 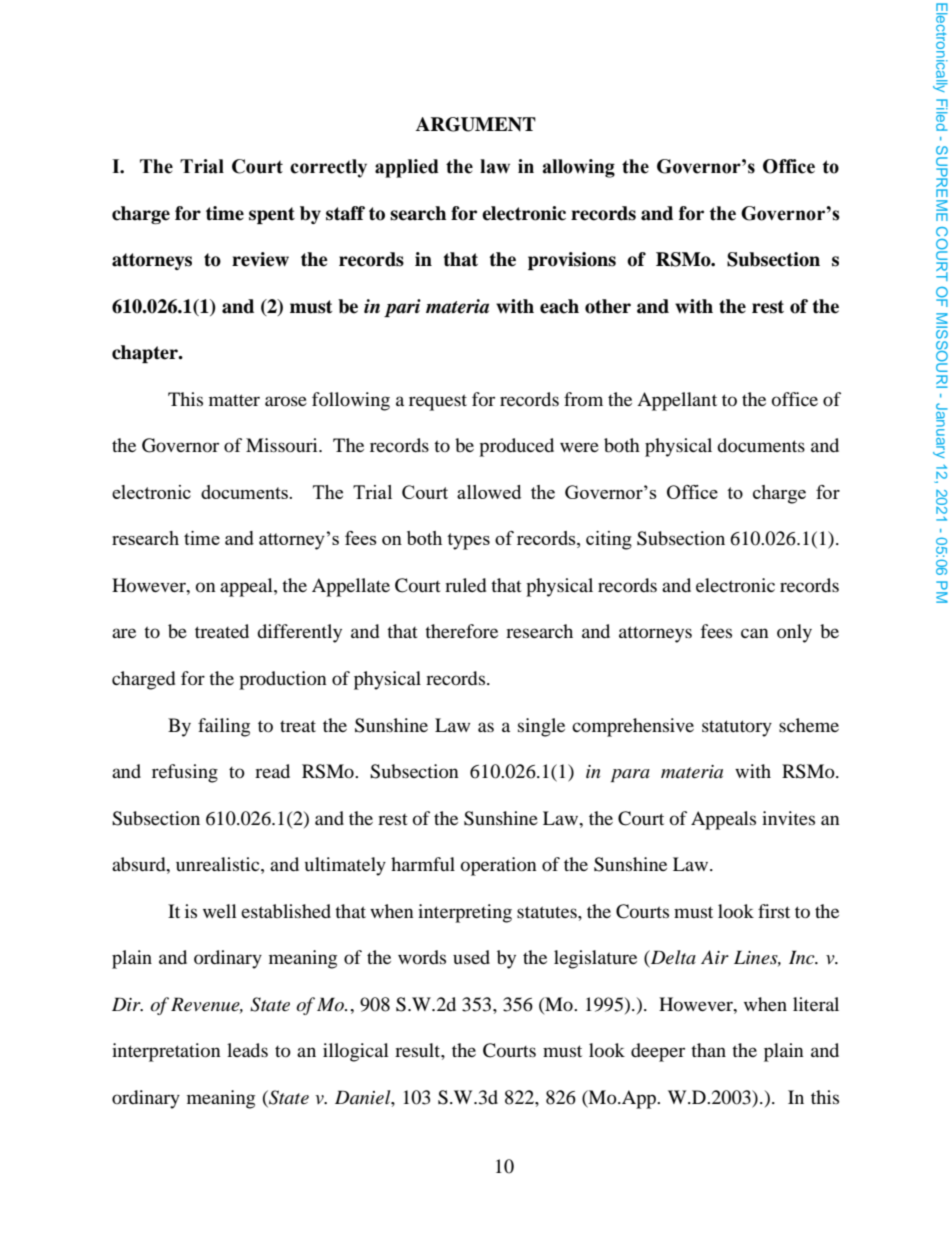 I want to click on operation, so click(x=499, y=866).
